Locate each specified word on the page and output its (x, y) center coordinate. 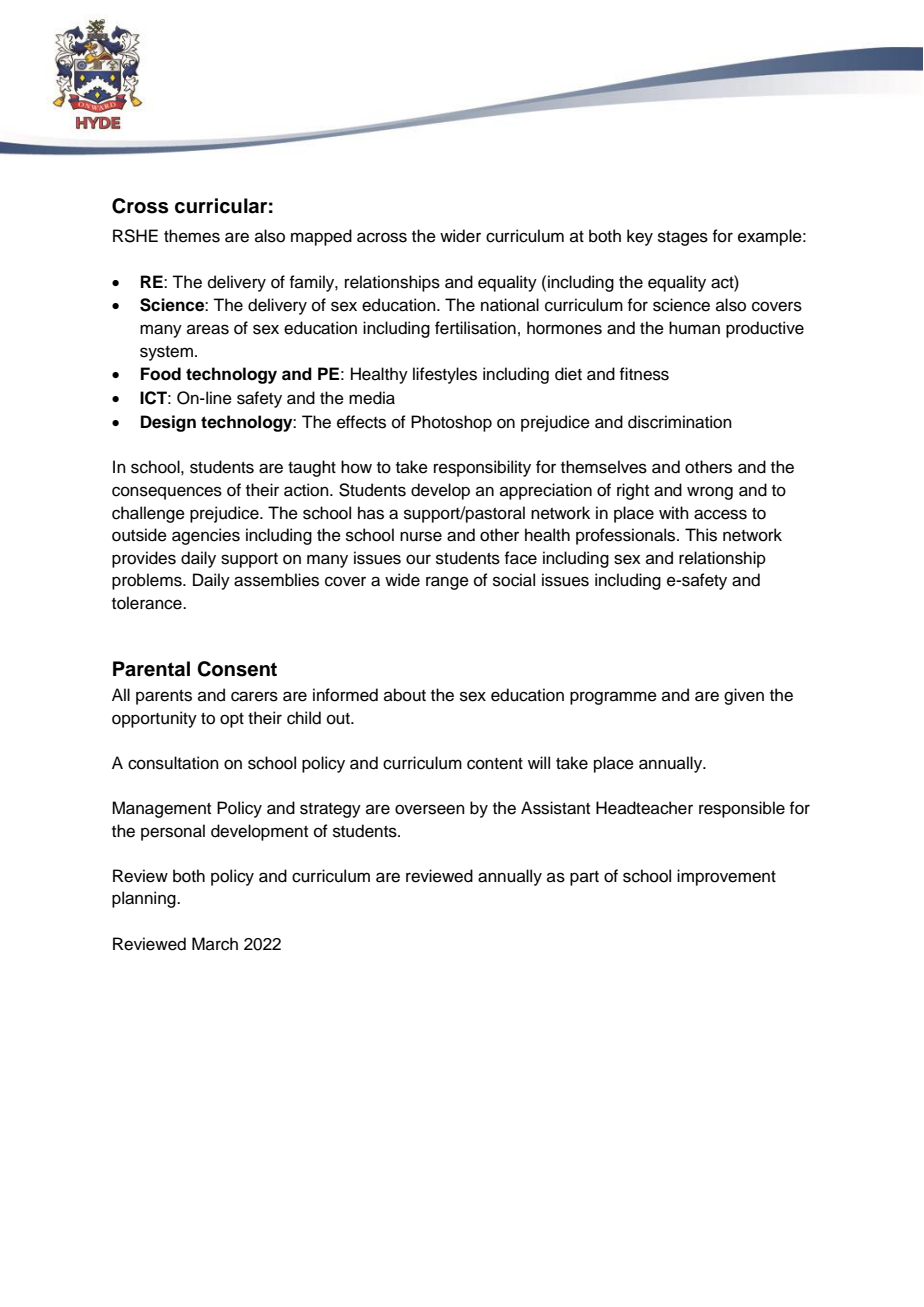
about (405, 695)
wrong (710, 493)
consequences (167, 493)
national (510, 305)
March (215, 944)
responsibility (482, 468)
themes (192, 236)
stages (683, 238)
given (744, 696)
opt (232, 720)
